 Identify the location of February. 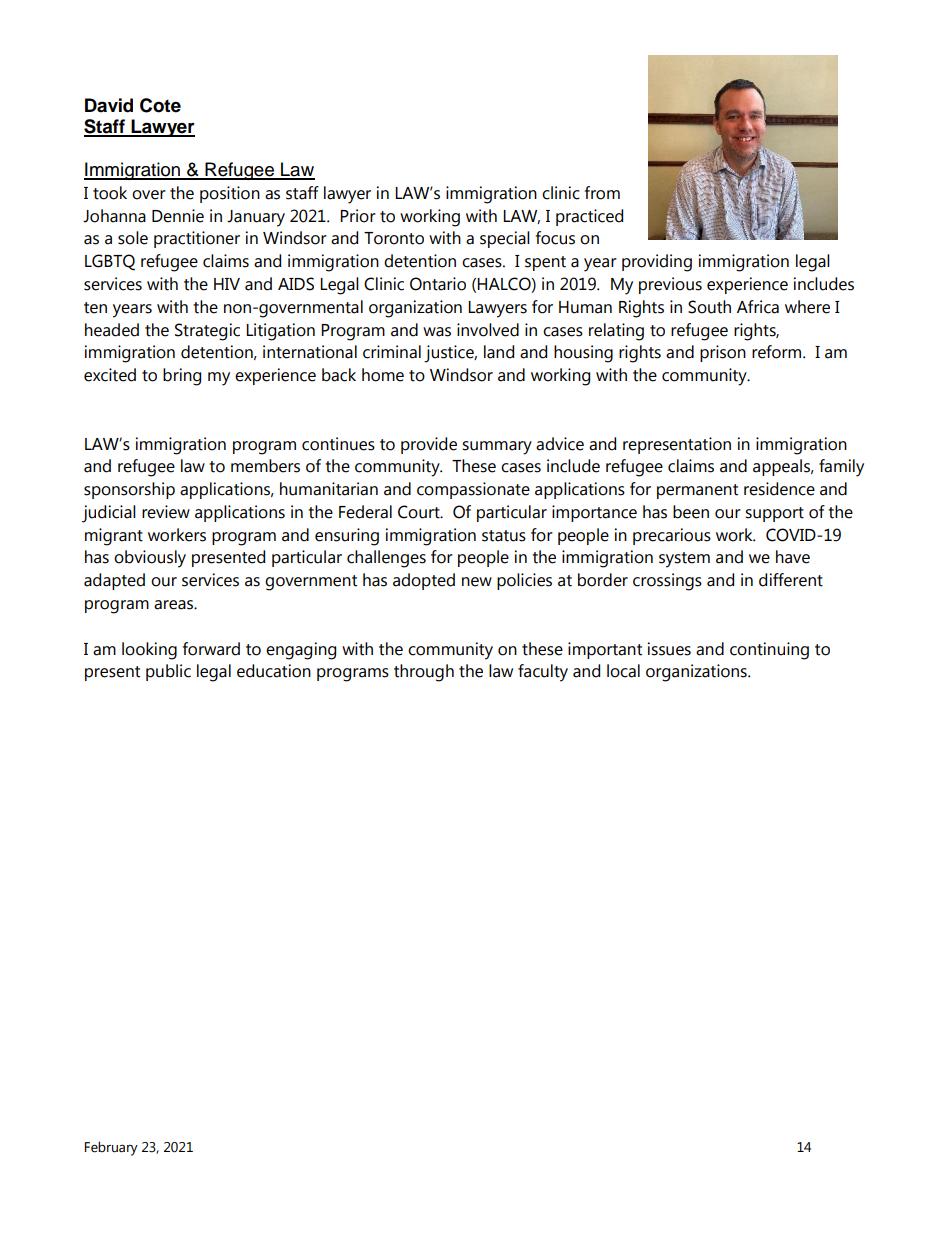
(111, 1148).
